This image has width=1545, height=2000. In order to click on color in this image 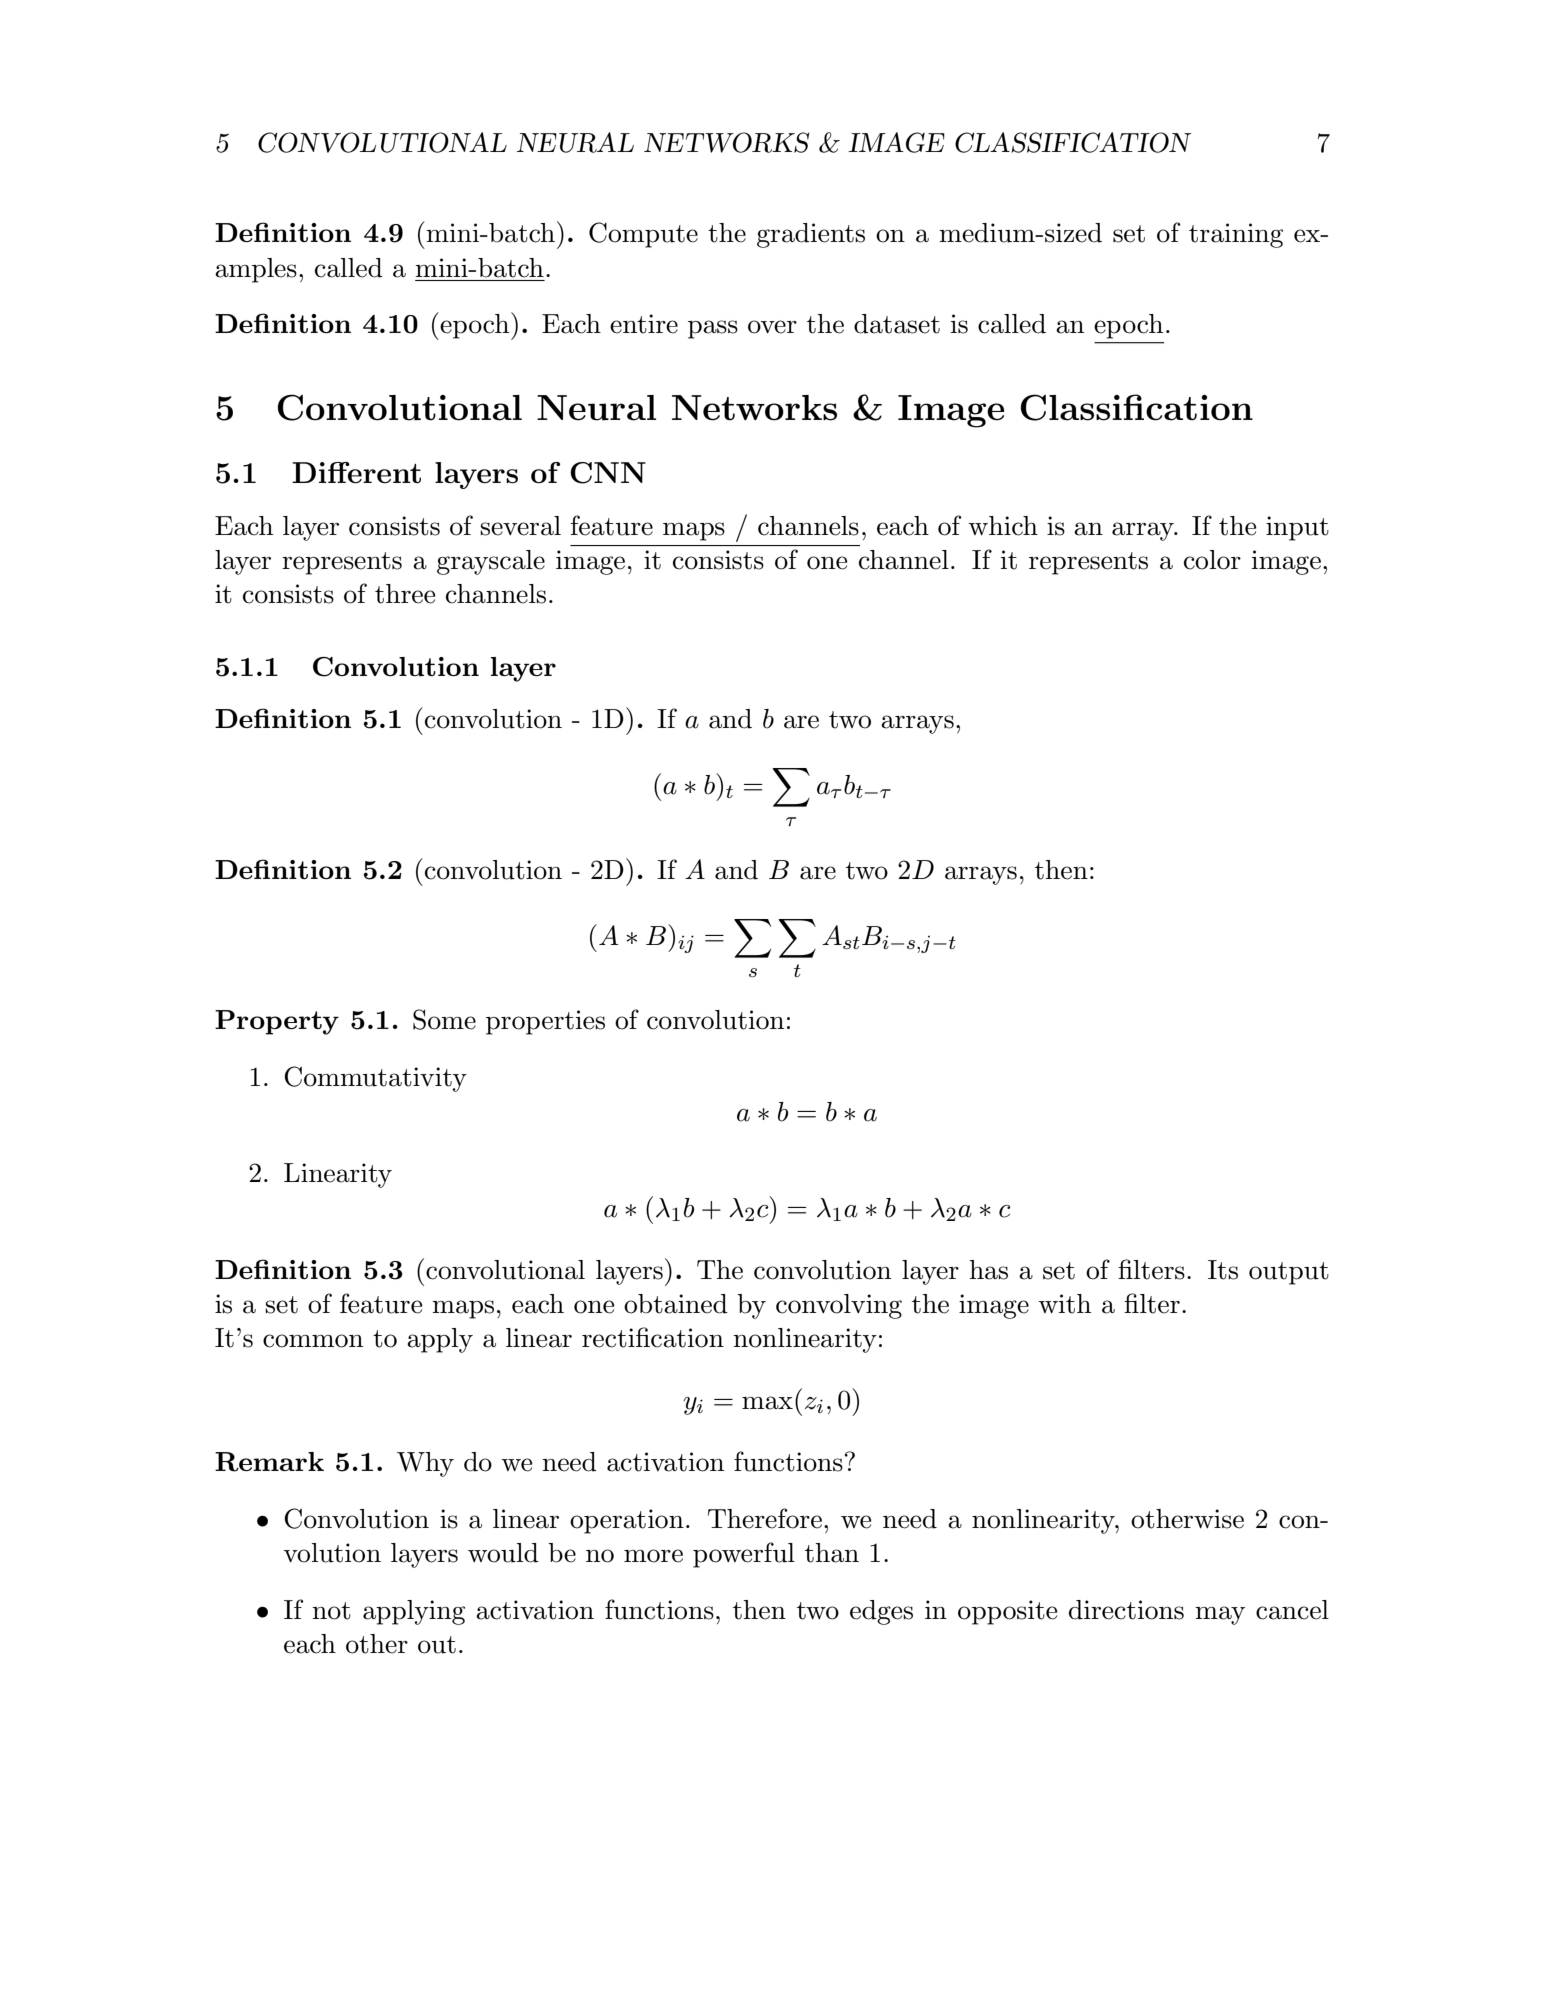, I will do `click(1212, 560)`.
